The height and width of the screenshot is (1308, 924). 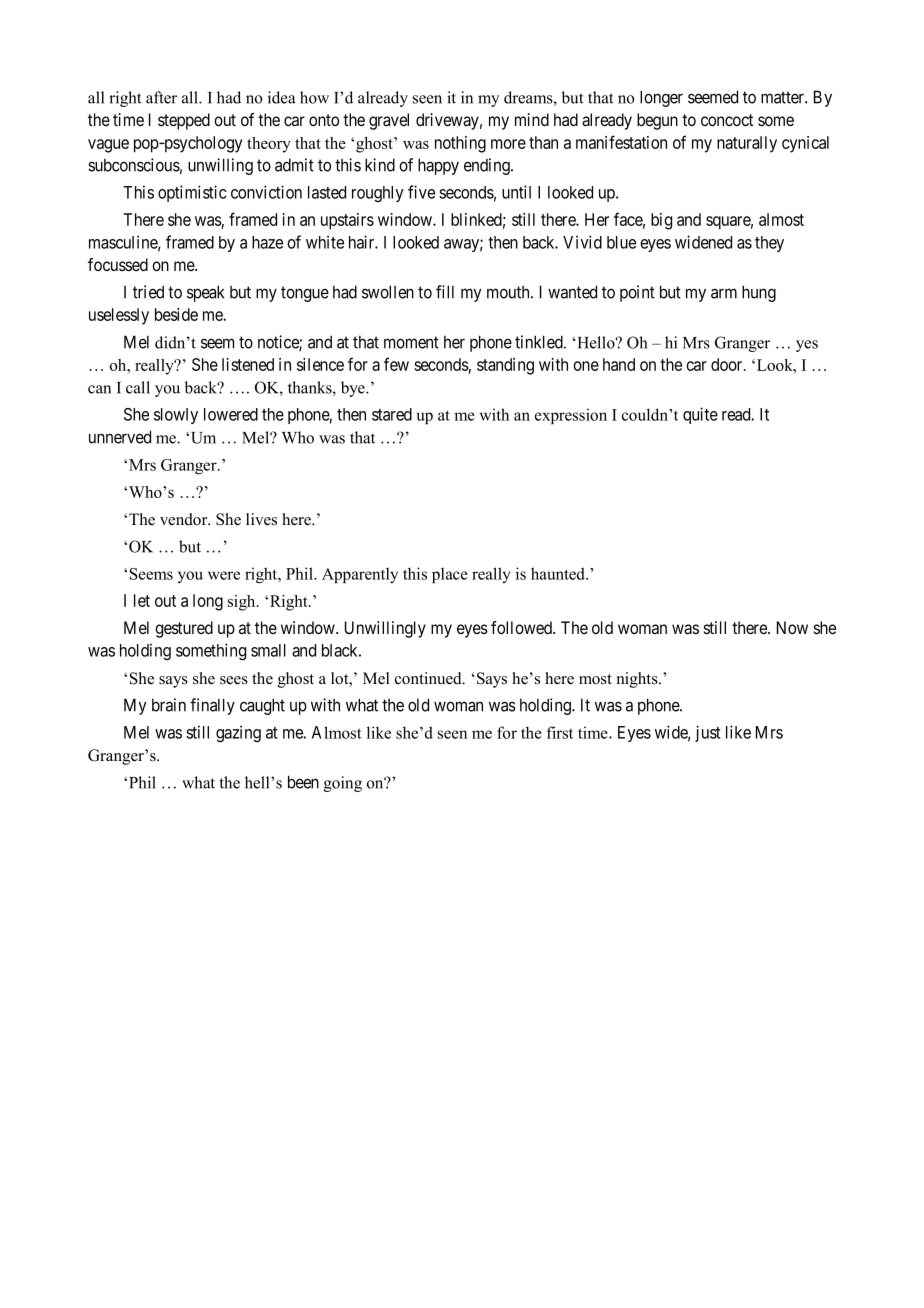 I want to click on going, so click(x=343, y=784).
